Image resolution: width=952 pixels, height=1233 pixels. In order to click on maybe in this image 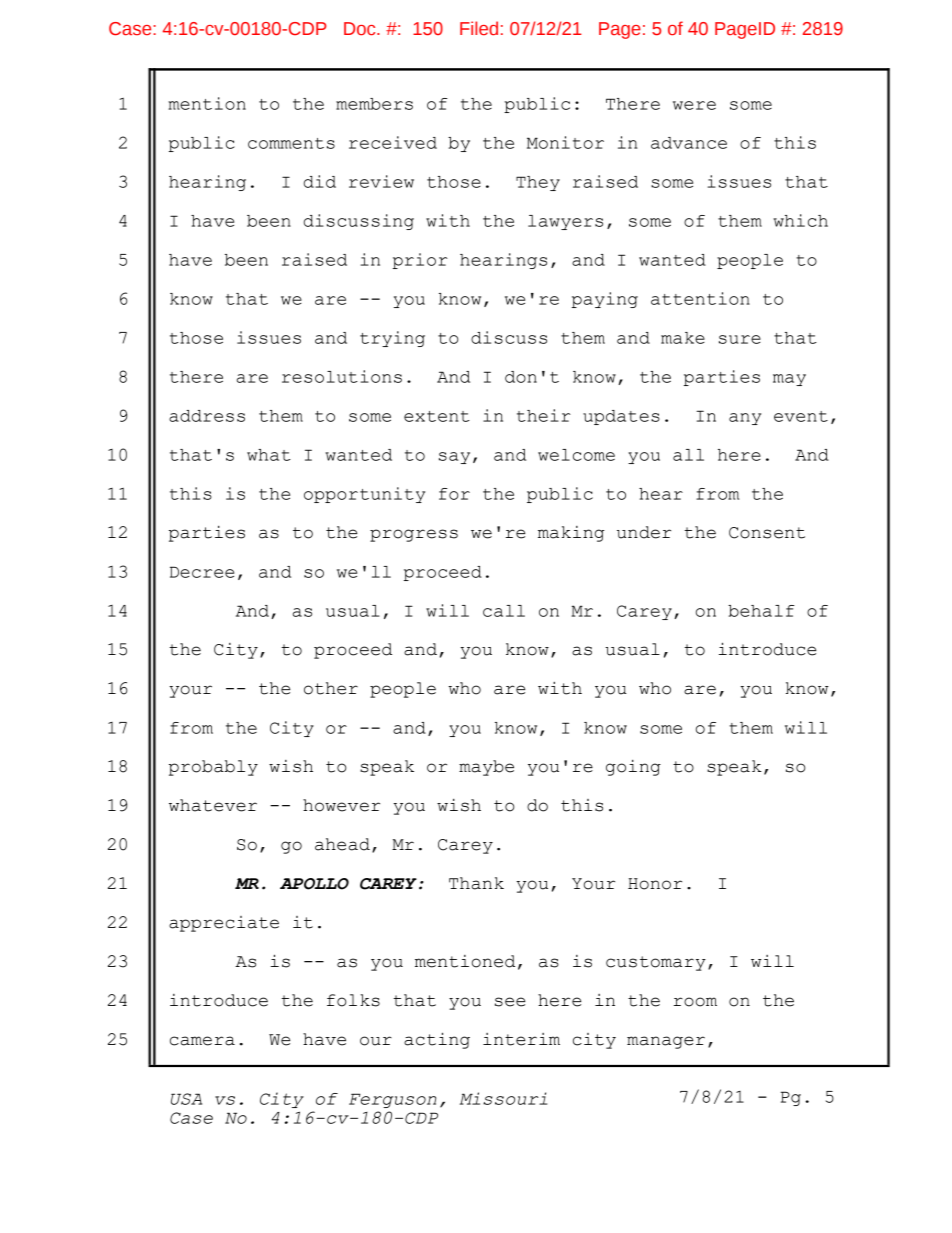, I will do `click(486, 768)`.
